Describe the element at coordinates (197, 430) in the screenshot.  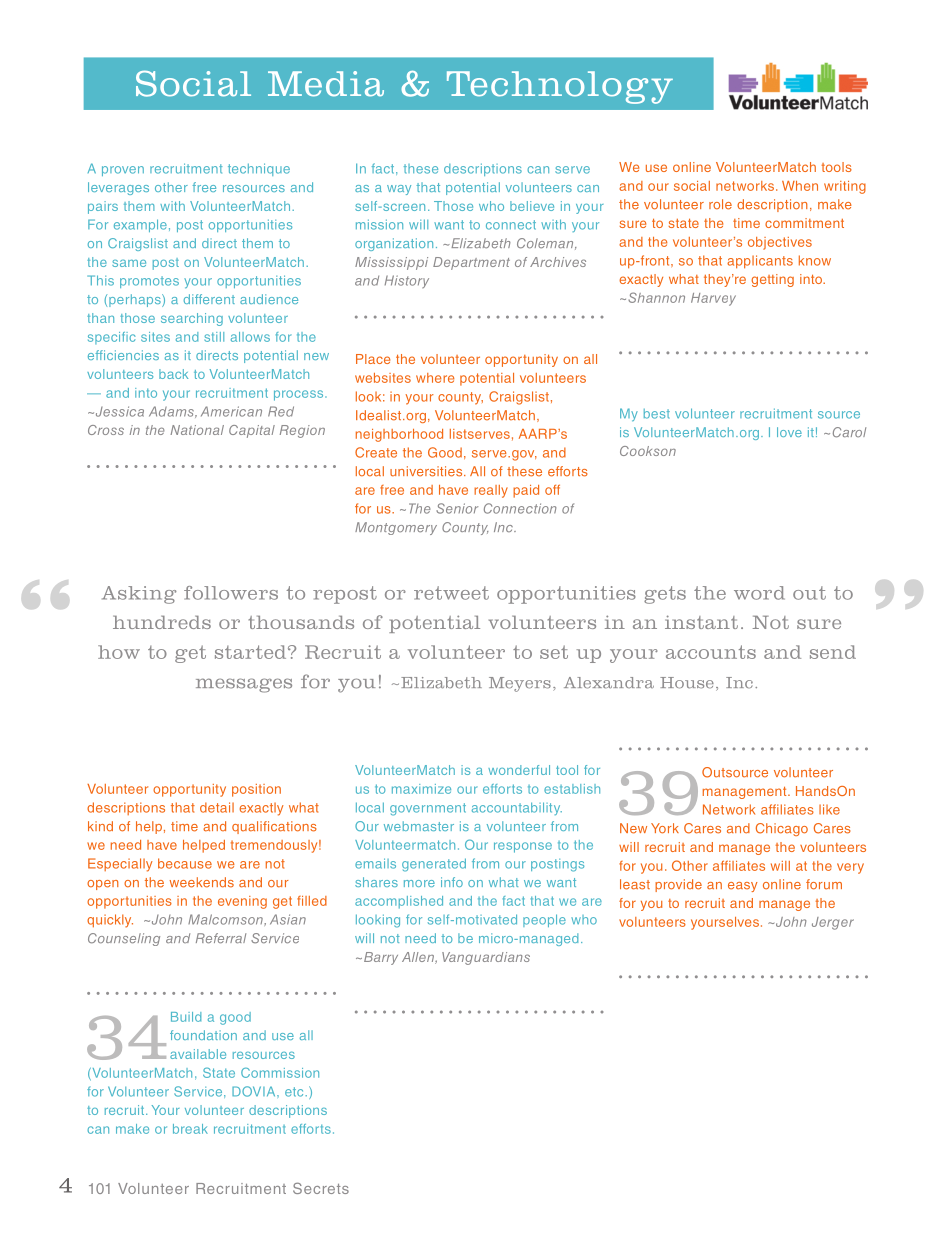
I see `National` at that location.
